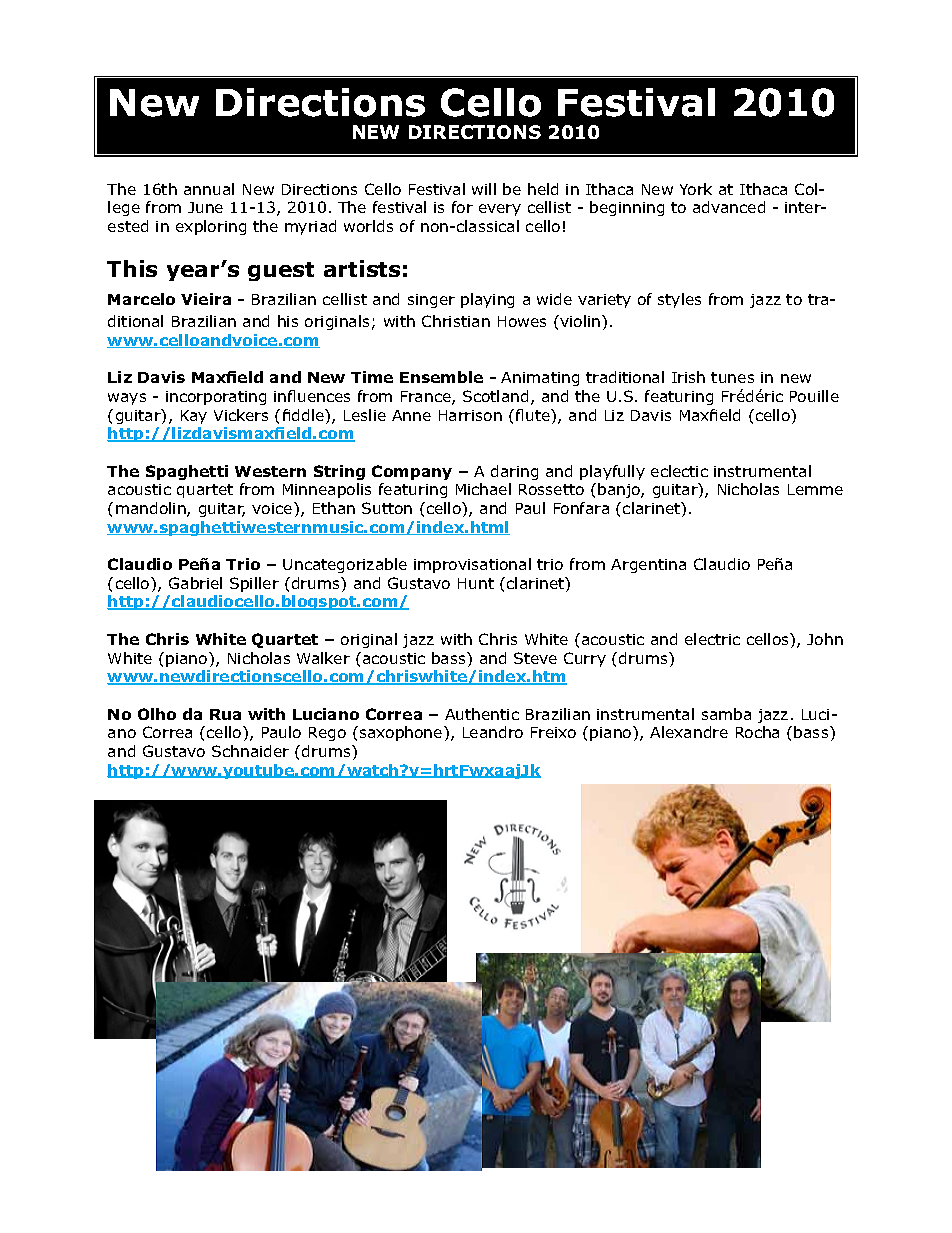 The height and width of the image is (1233, 952). I want to click on improvisational, so click(472, 565).
